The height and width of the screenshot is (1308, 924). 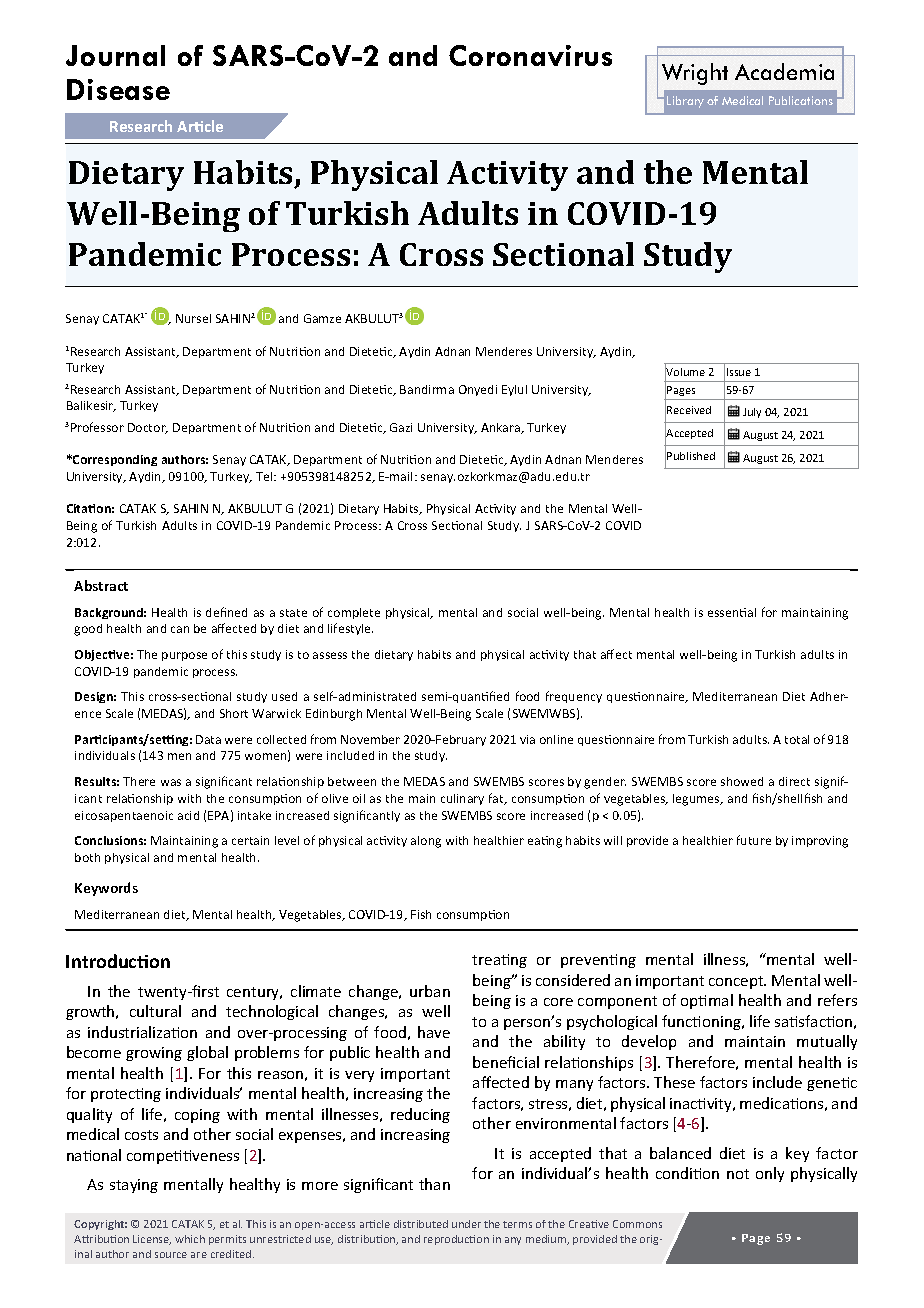 What do you see at coordinates (184, 656) in the screenshot?
I see `purpose` at bounding box center [184, 656].
